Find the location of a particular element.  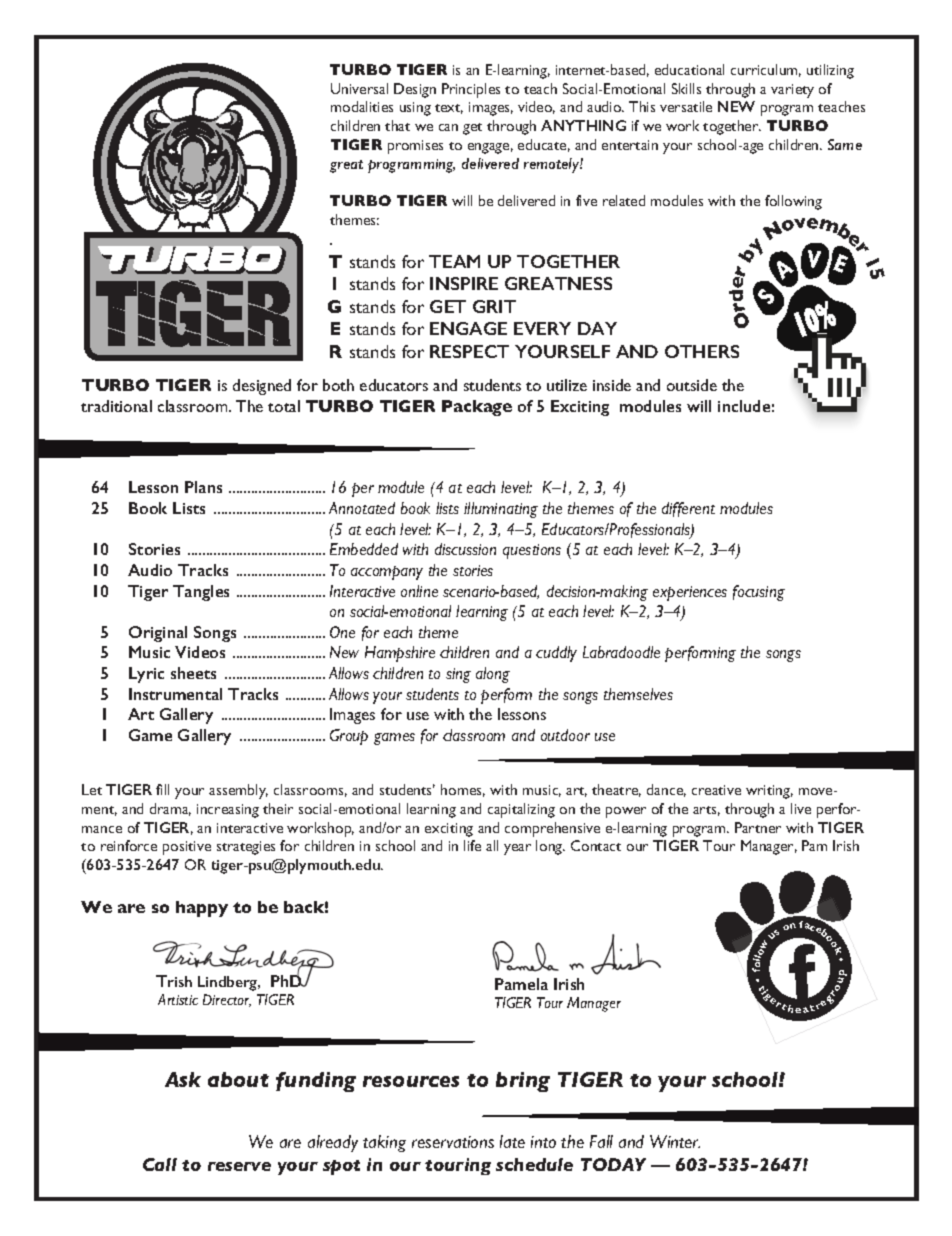

variety is located at coordinates (792, 91).
